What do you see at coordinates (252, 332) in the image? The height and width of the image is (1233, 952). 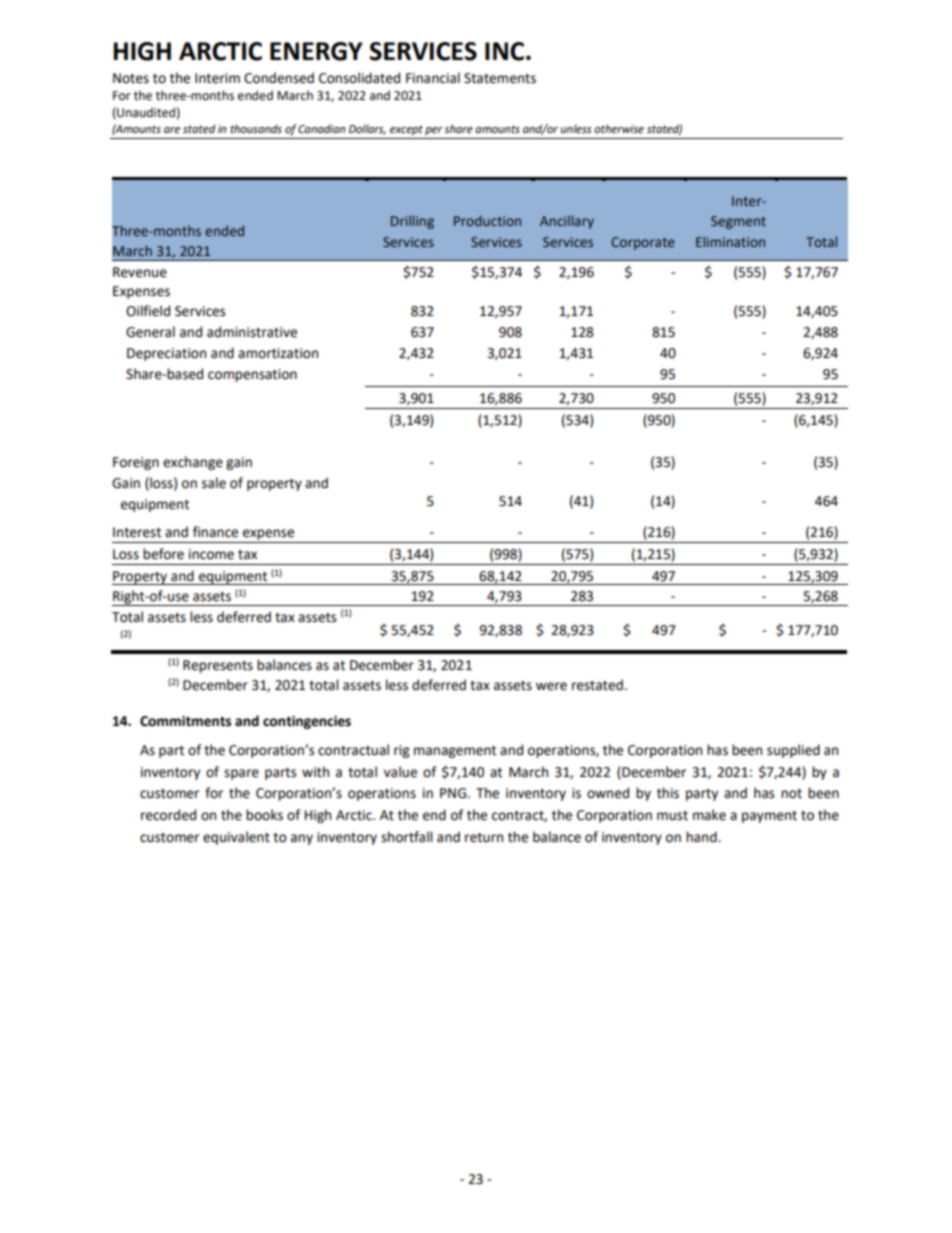 I see `administrative` at bounding box center [252, 332].
